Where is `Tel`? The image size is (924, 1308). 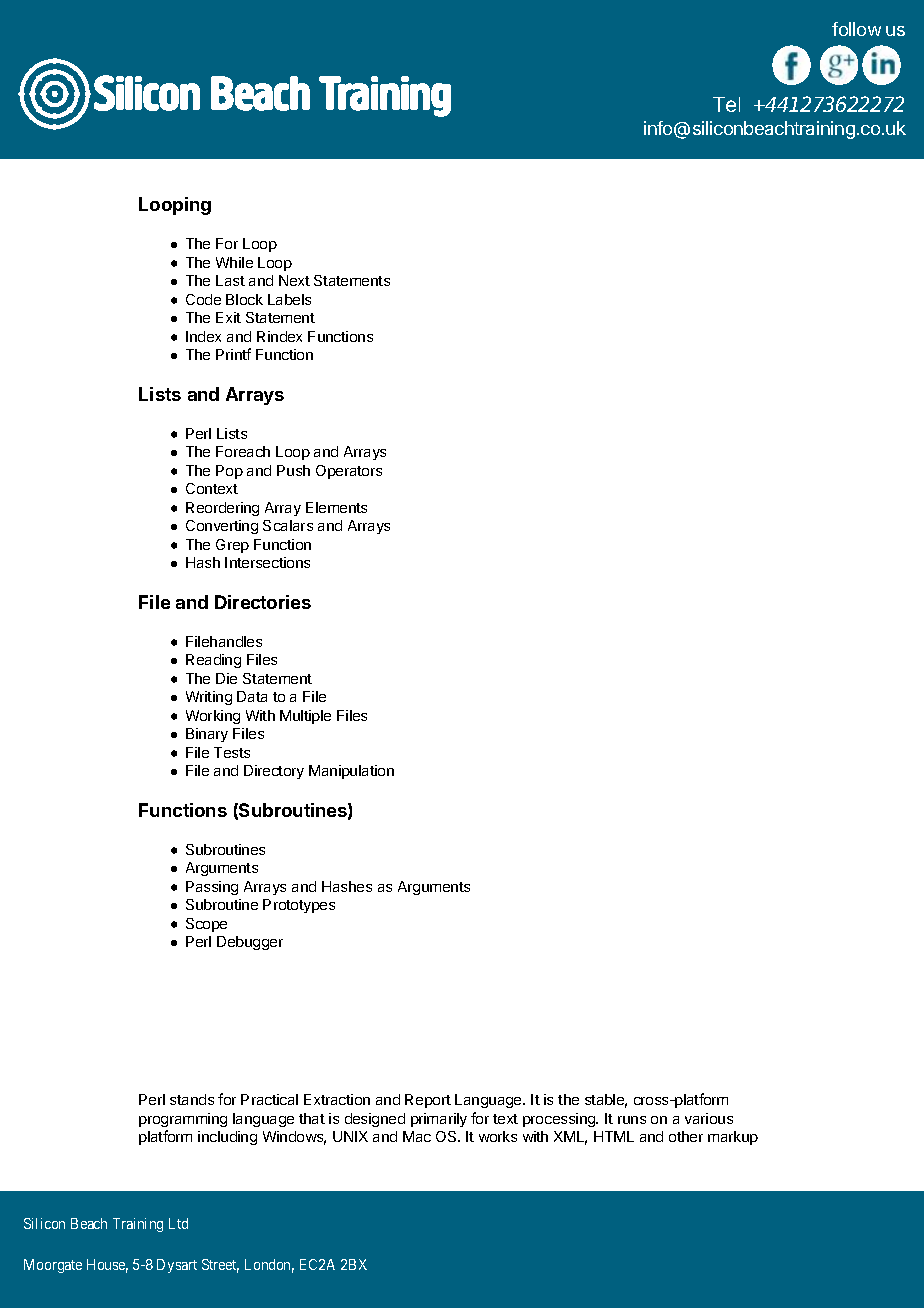 Tel is located at coordinates (726, 104).
